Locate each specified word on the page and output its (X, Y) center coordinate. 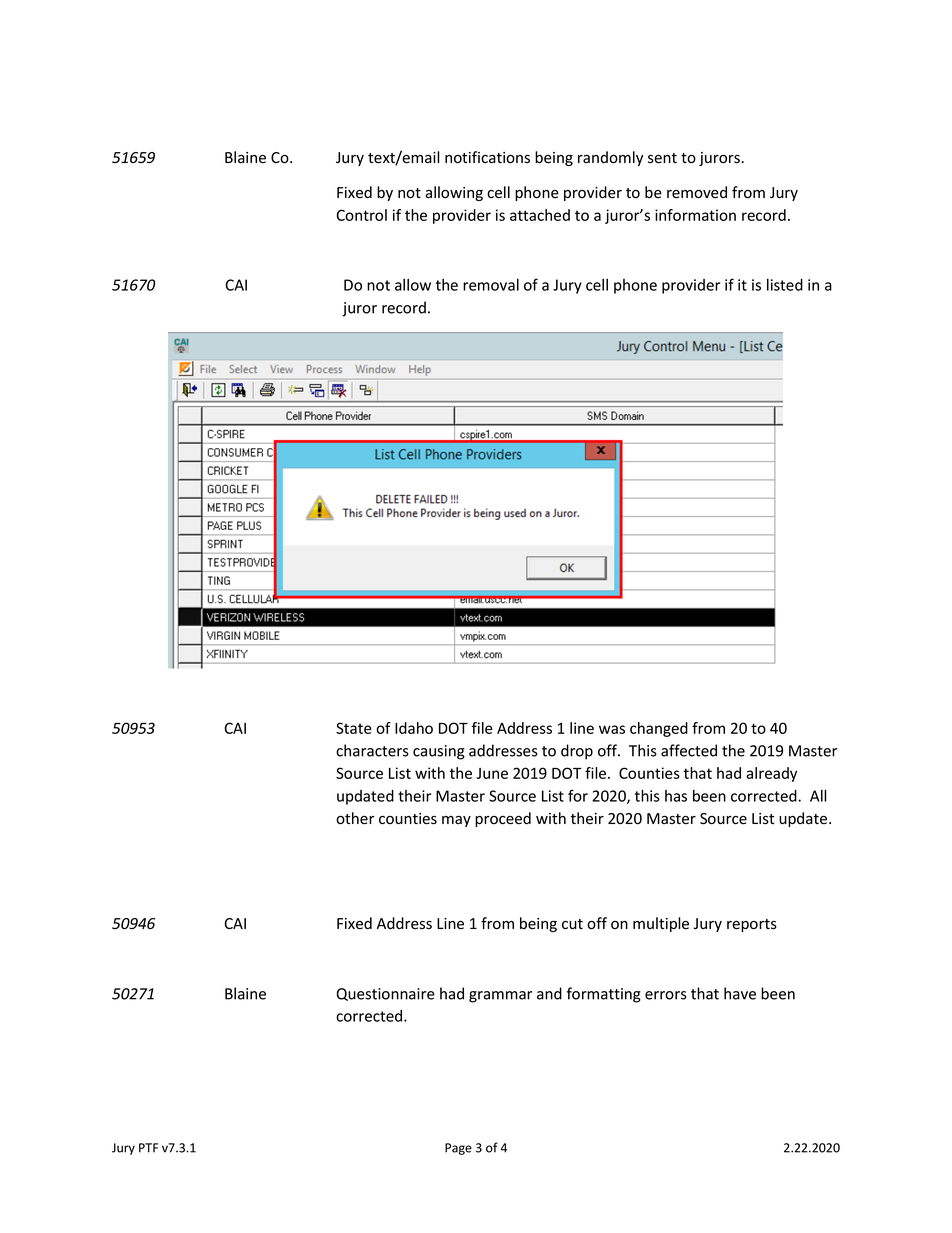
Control (361, 215)
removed (697, 192)
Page (458, 1149)
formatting (604, 995)
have (740, 993)
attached (540, 215)
